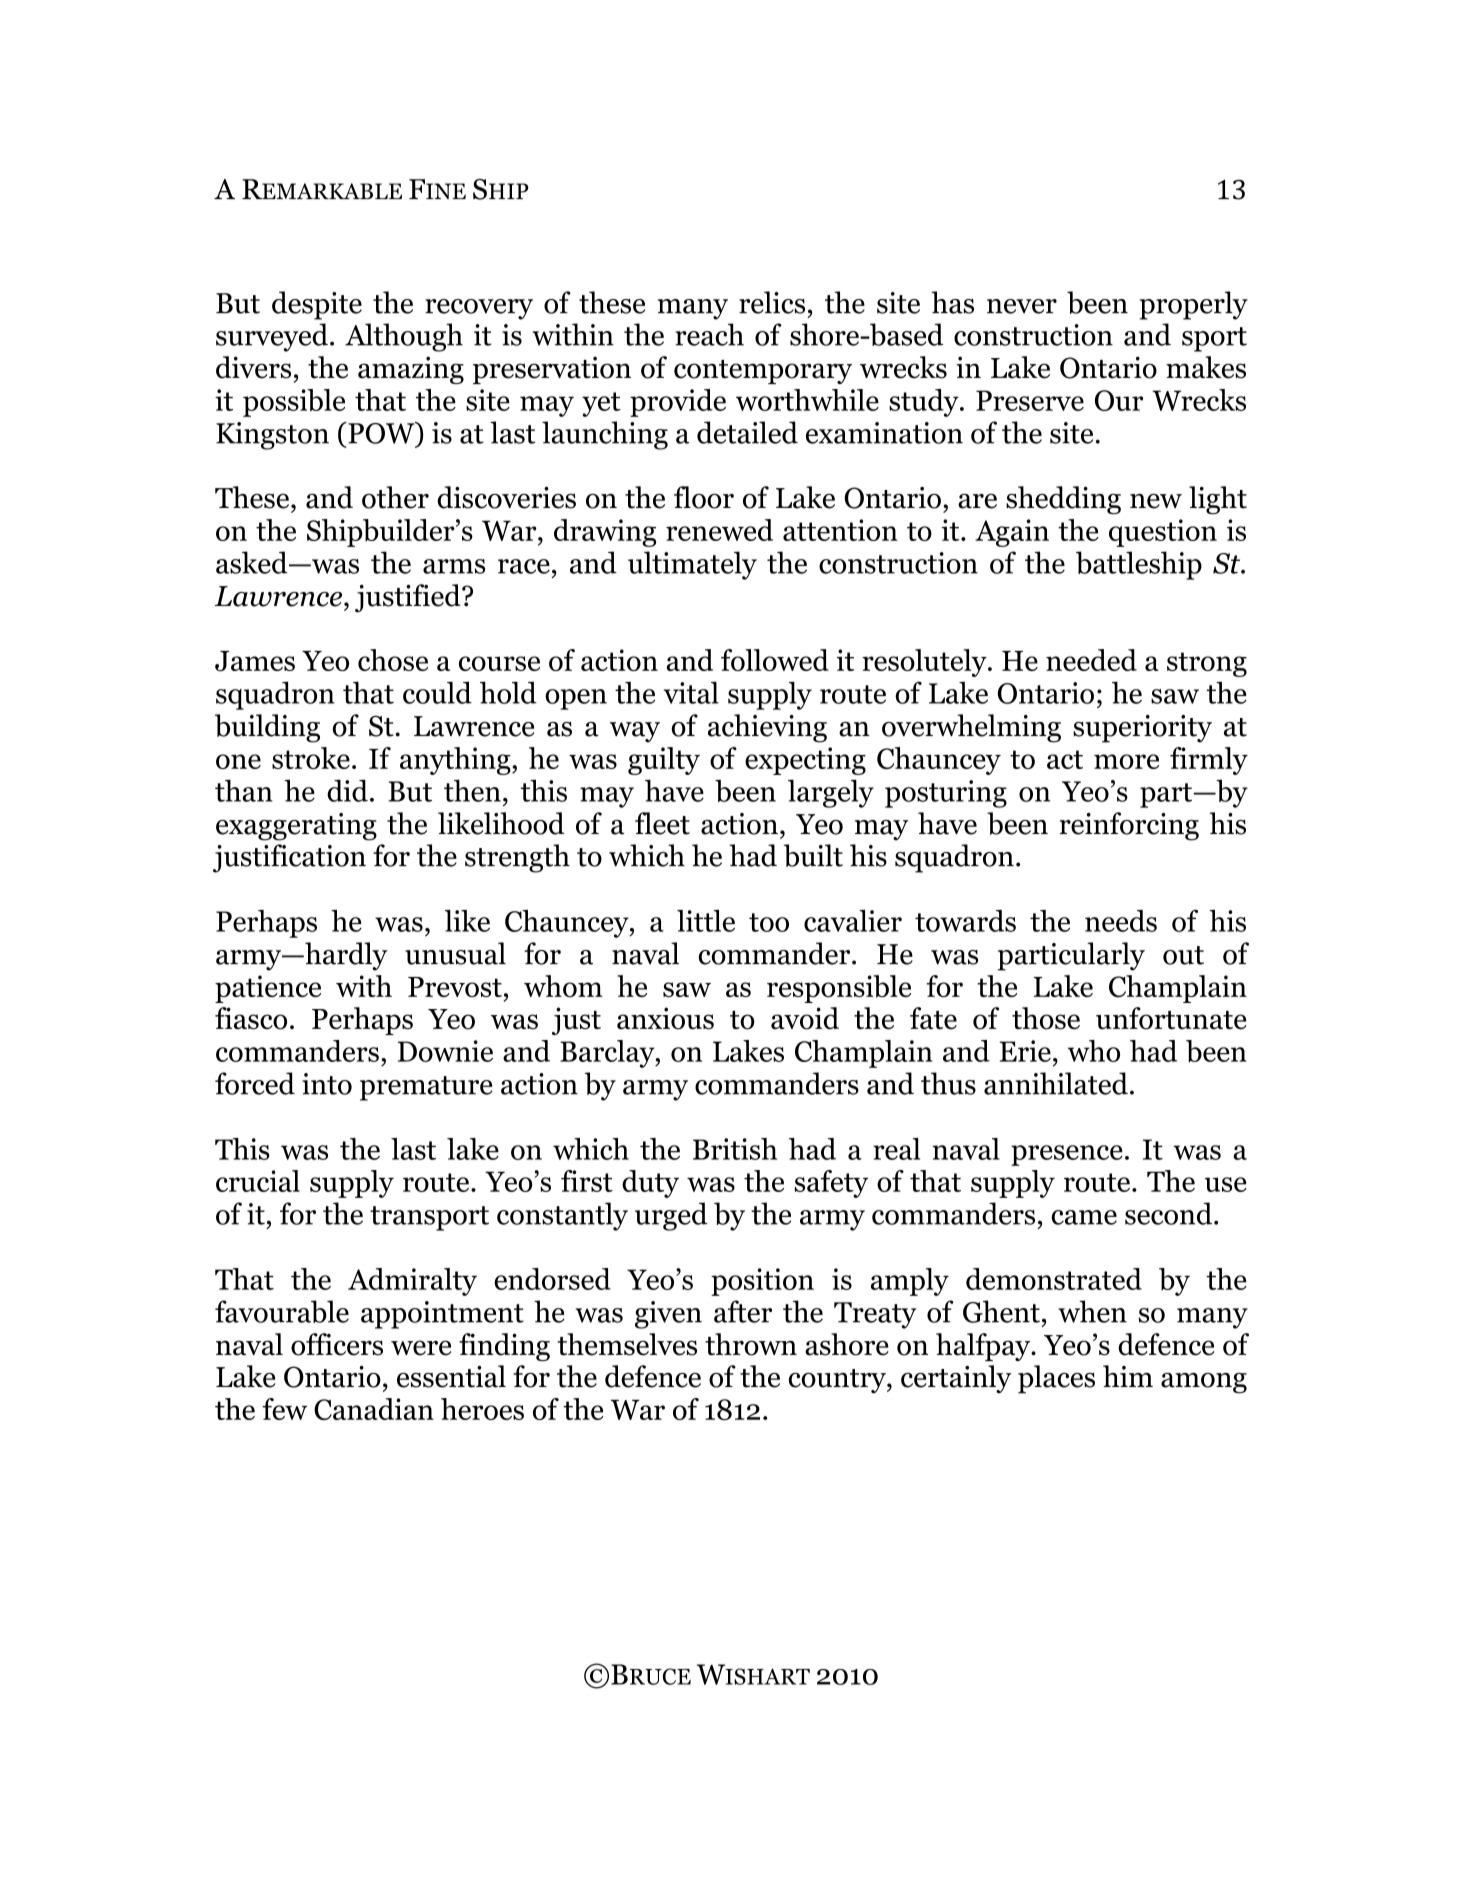 The image size is (1462, 1891). Describe the element at coordinates (767, 728) in the screenshot. I see `achieving` at that location.
